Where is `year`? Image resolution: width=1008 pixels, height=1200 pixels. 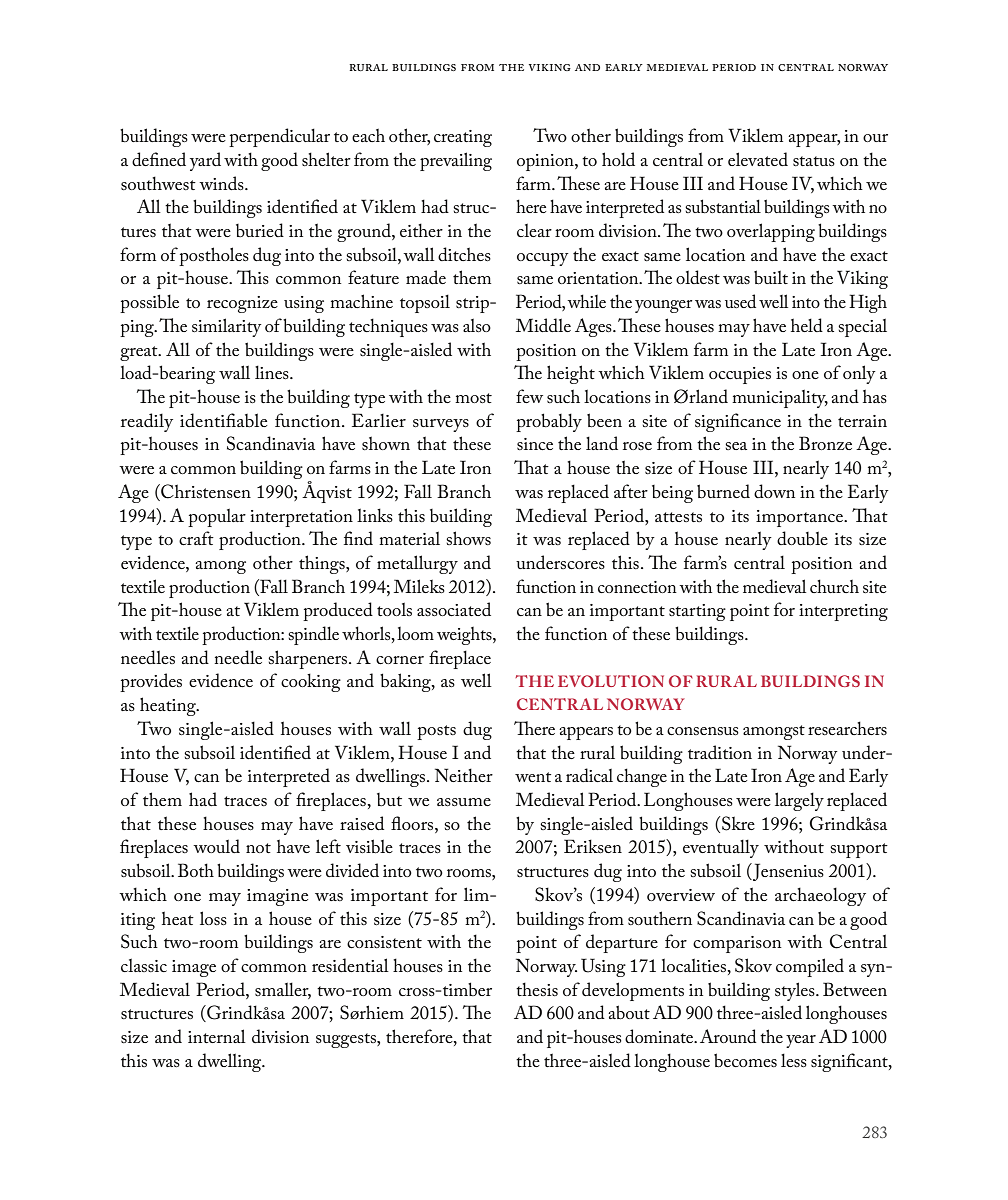
year is located at coordinates (801, 1041).
